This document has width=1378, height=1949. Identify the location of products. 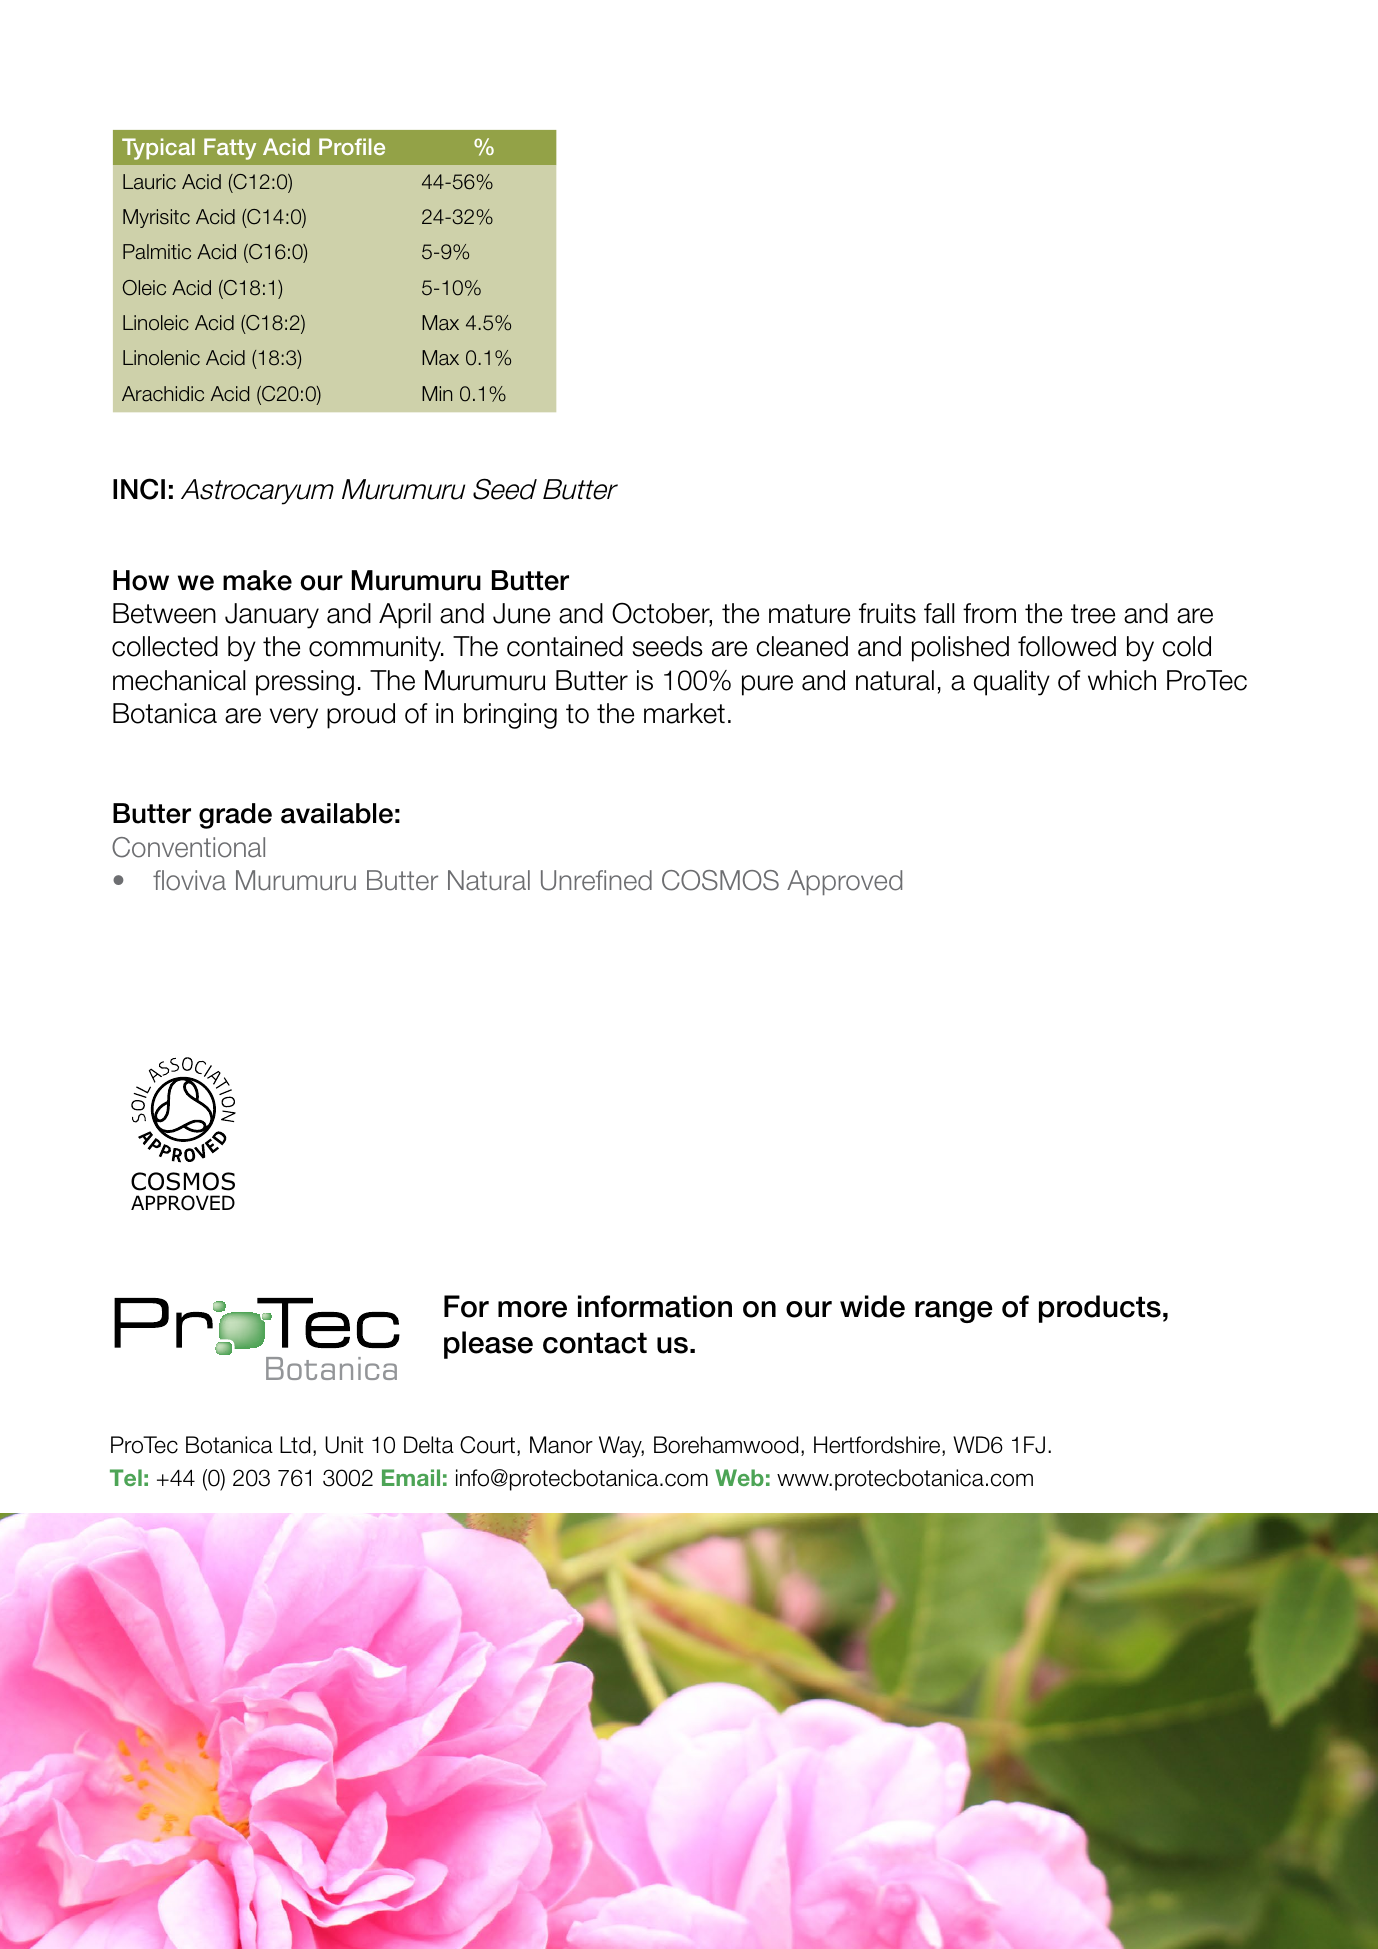
(1100, 1309).
